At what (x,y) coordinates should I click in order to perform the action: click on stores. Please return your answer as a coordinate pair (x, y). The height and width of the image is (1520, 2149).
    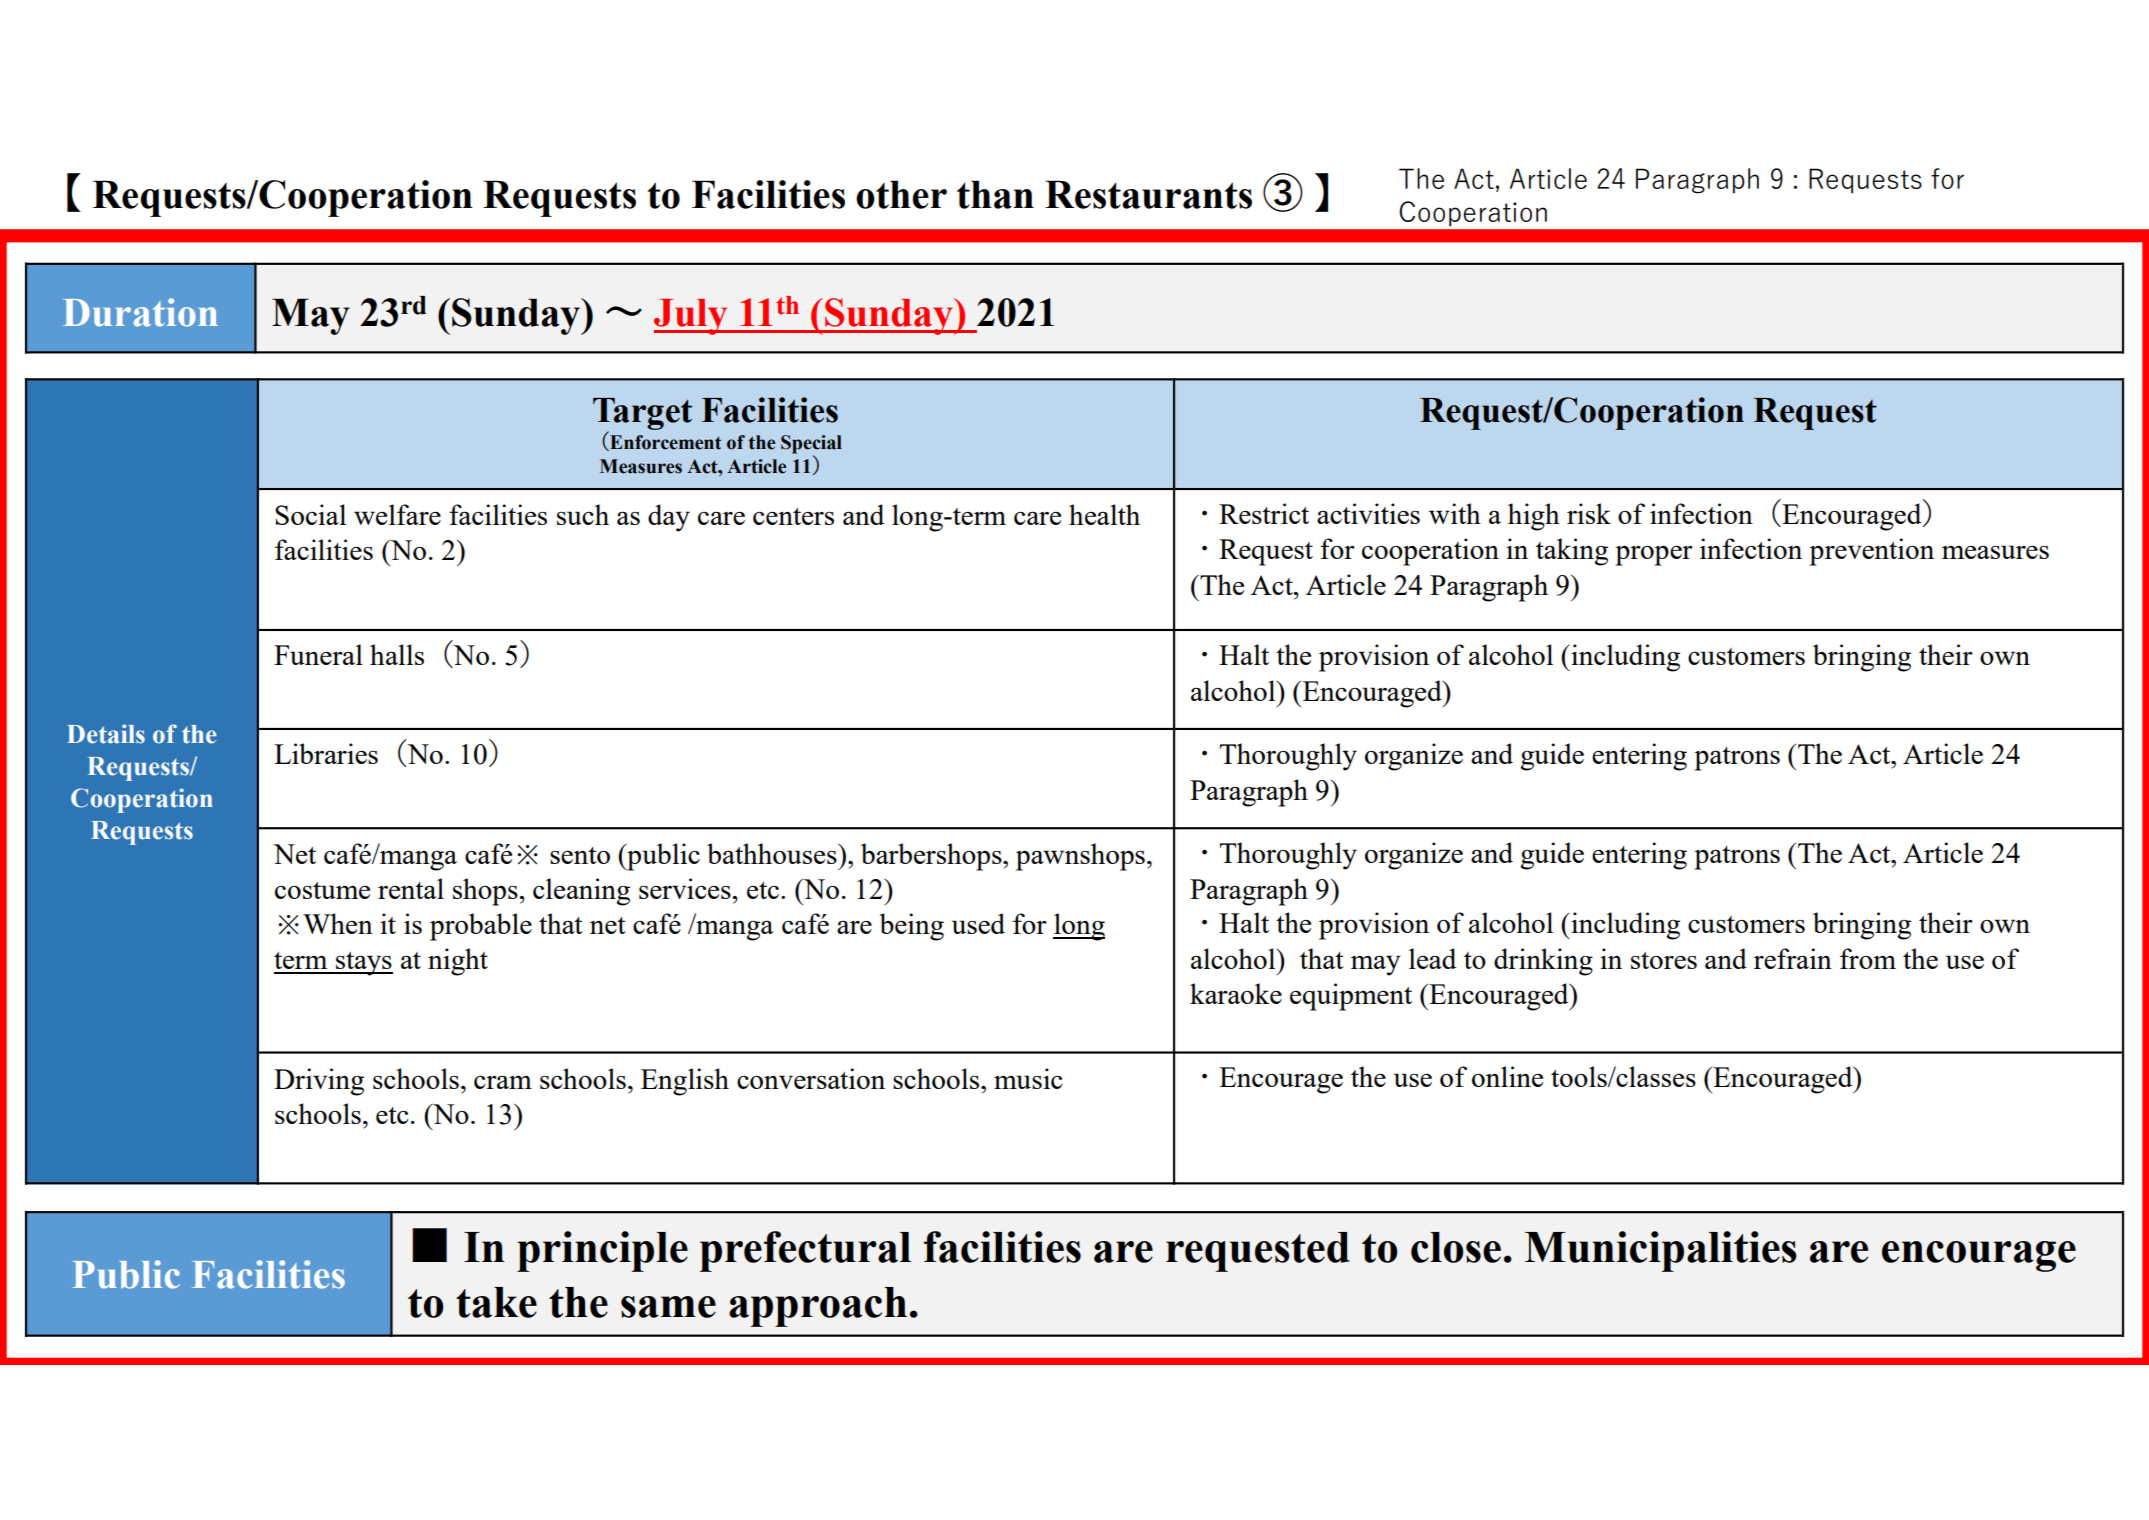
    Looking at the image, I should click on (1664, 960).
